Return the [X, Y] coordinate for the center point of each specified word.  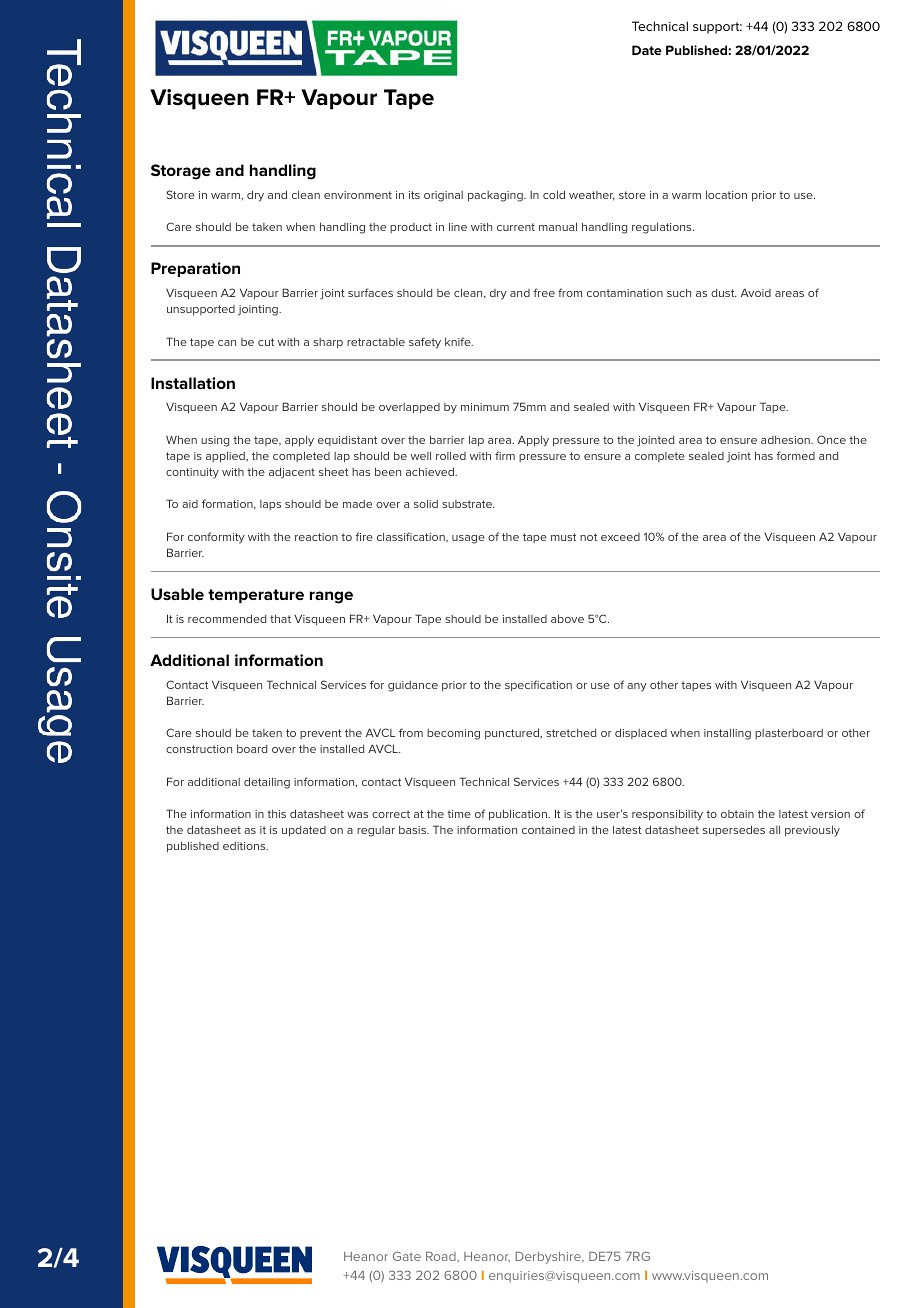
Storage [181, 172]
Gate [407, 1256]
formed [795, 455]
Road [442, 1257]
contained [548, 830]
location [726, 194]
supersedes [734, 830]
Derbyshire [549, 1258]
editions [245, 846]
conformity [216, 538]
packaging [496, 196]
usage [468, 539]
